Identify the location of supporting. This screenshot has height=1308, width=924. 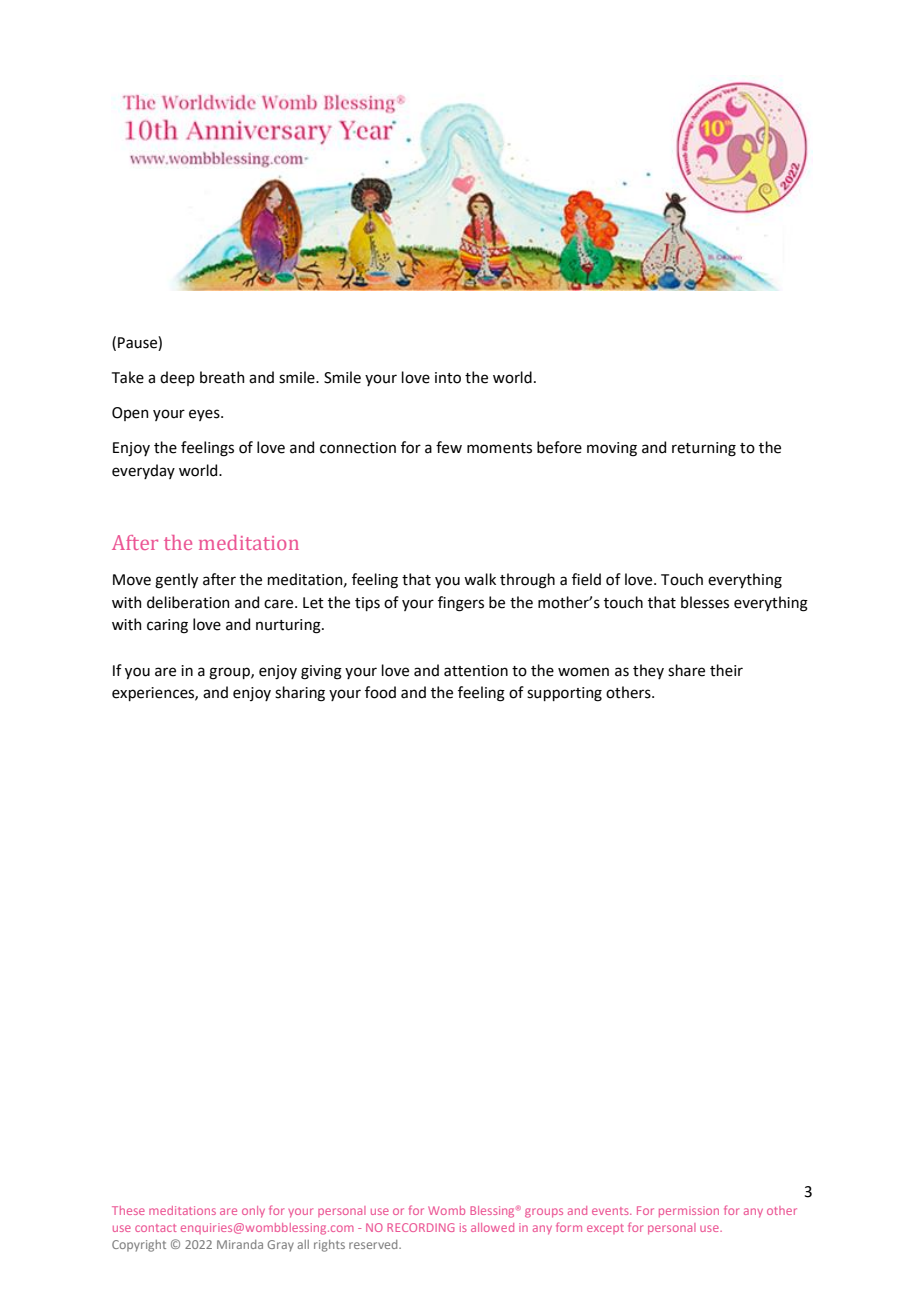
(564, 694).
